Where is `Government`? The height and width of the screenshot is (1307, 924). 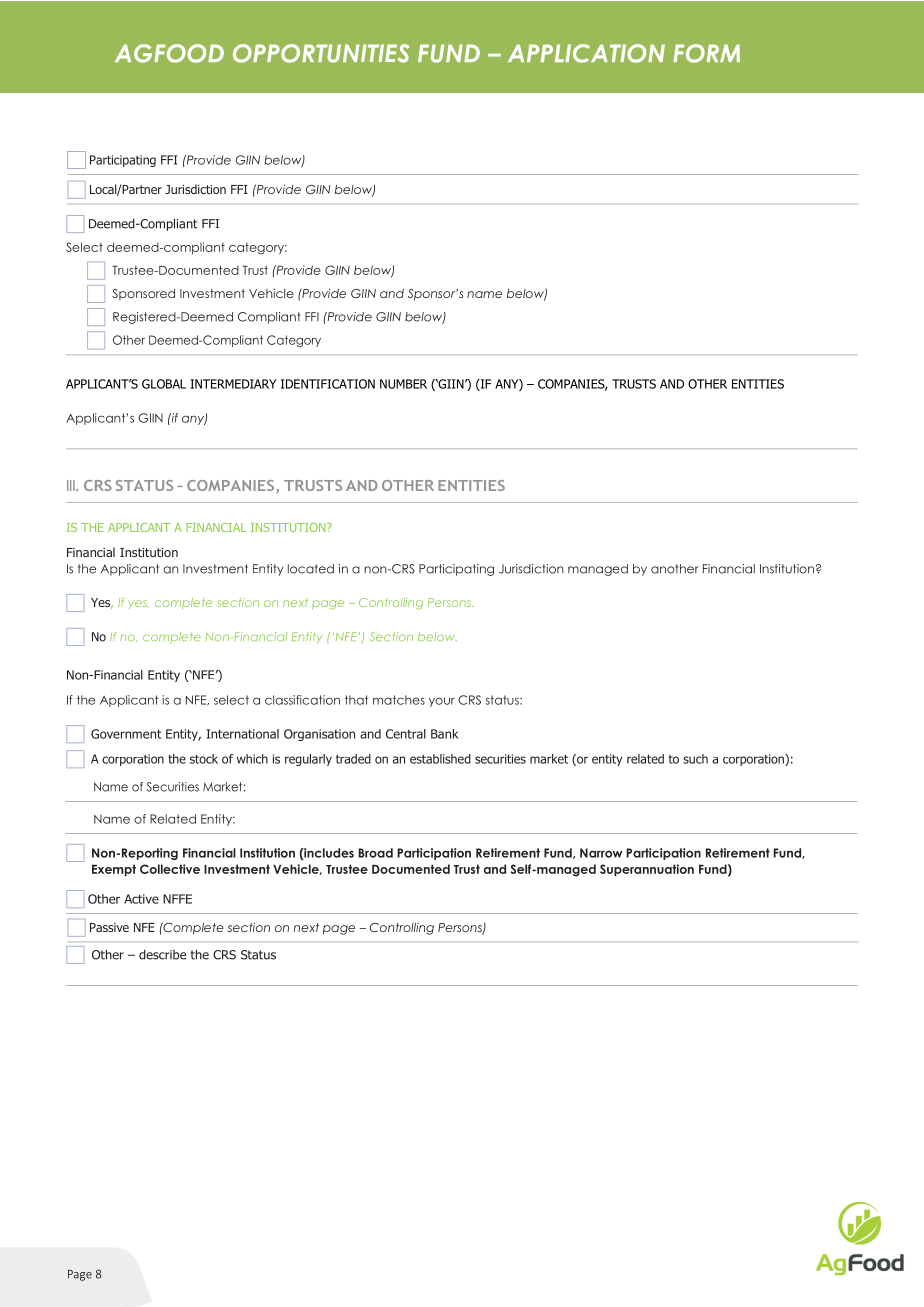 Government is located at coordinates (126, 734).
